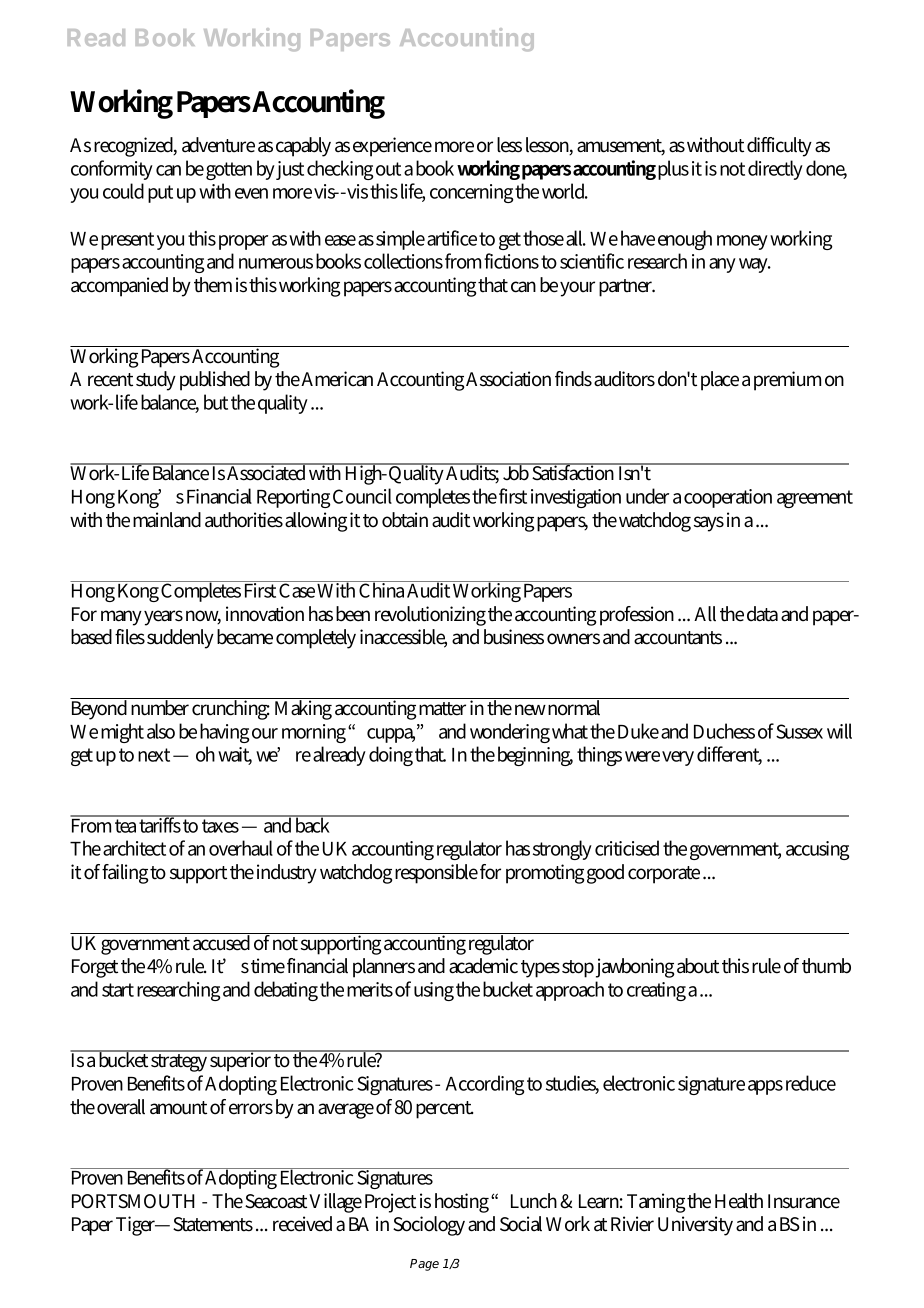  I want to click on failing, so click(125, 874).
